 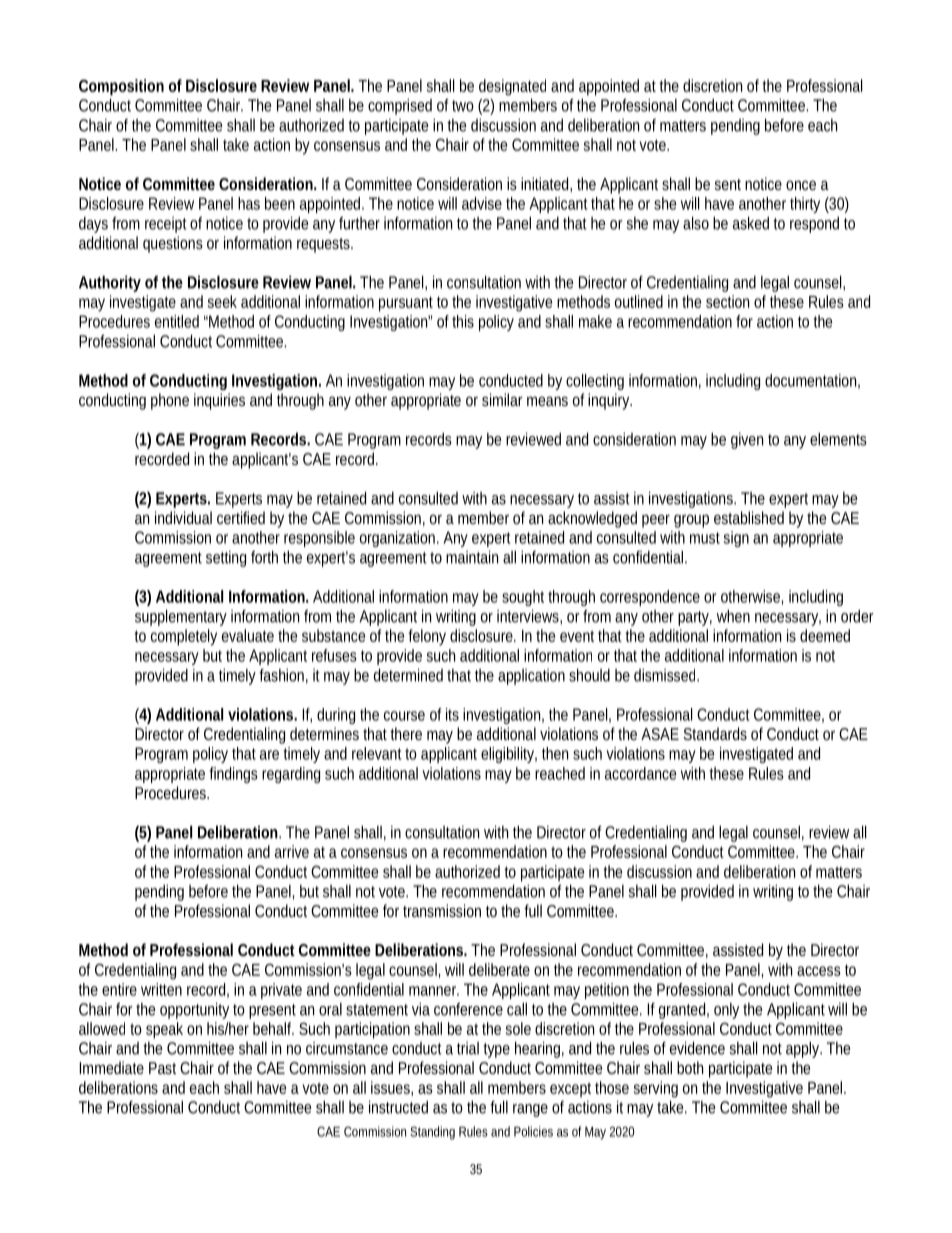 I want to click on apply, so click(x=803, y=1050).
